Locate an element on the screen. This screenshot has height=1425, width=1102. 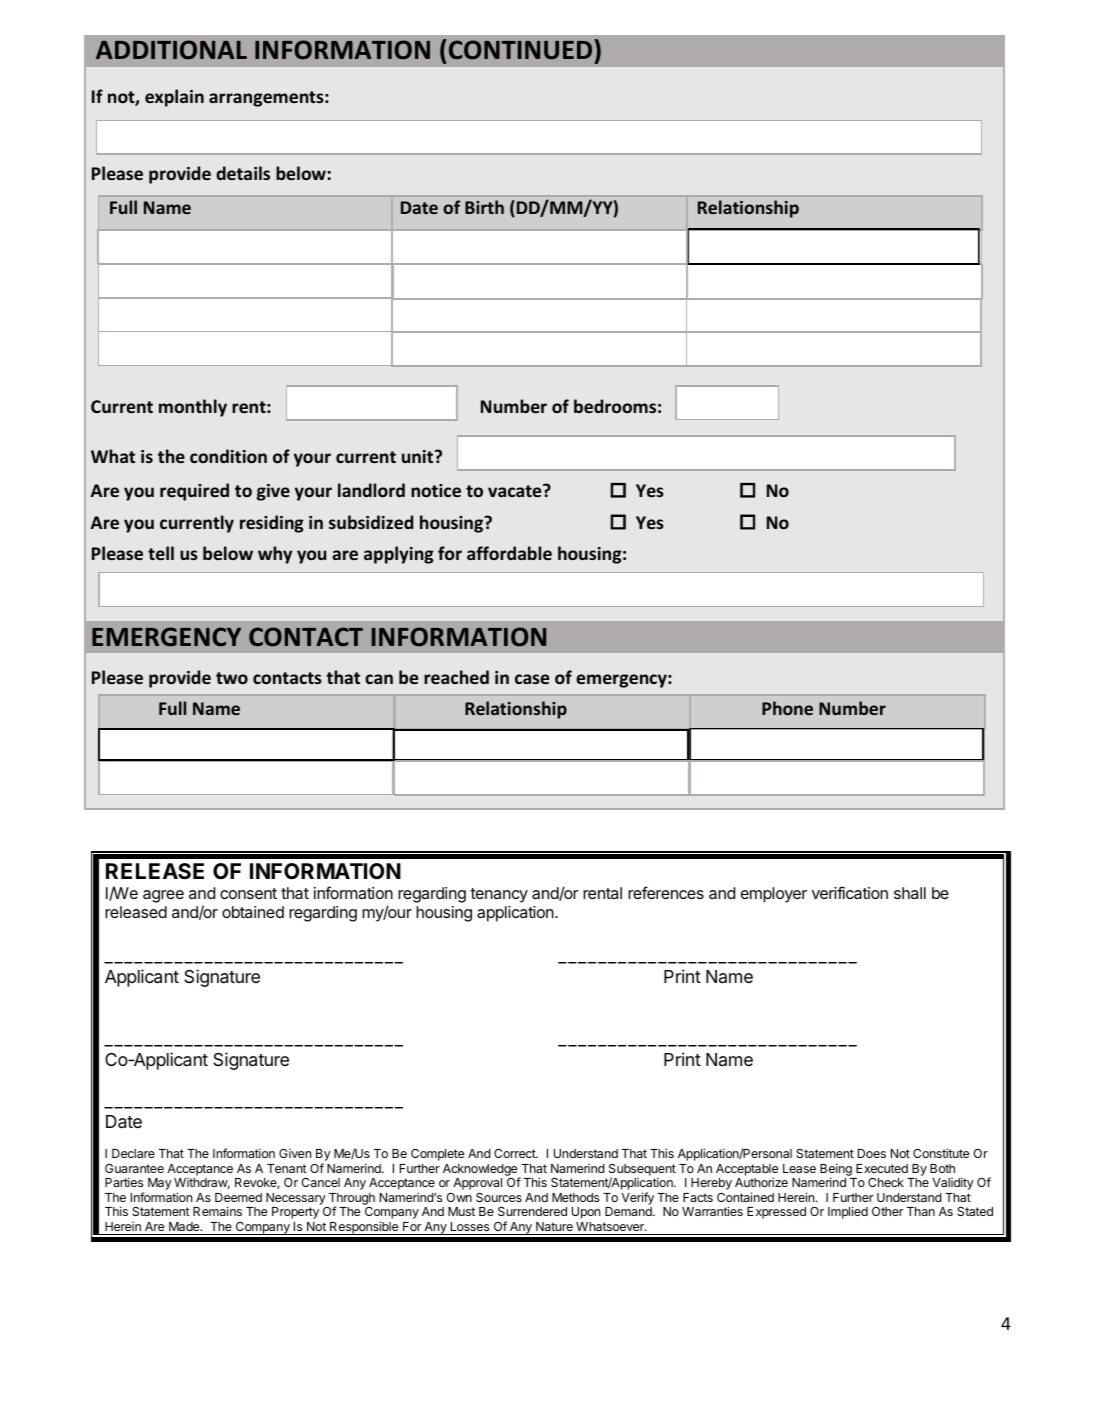
Phone is located at coordinates (787, 708).
